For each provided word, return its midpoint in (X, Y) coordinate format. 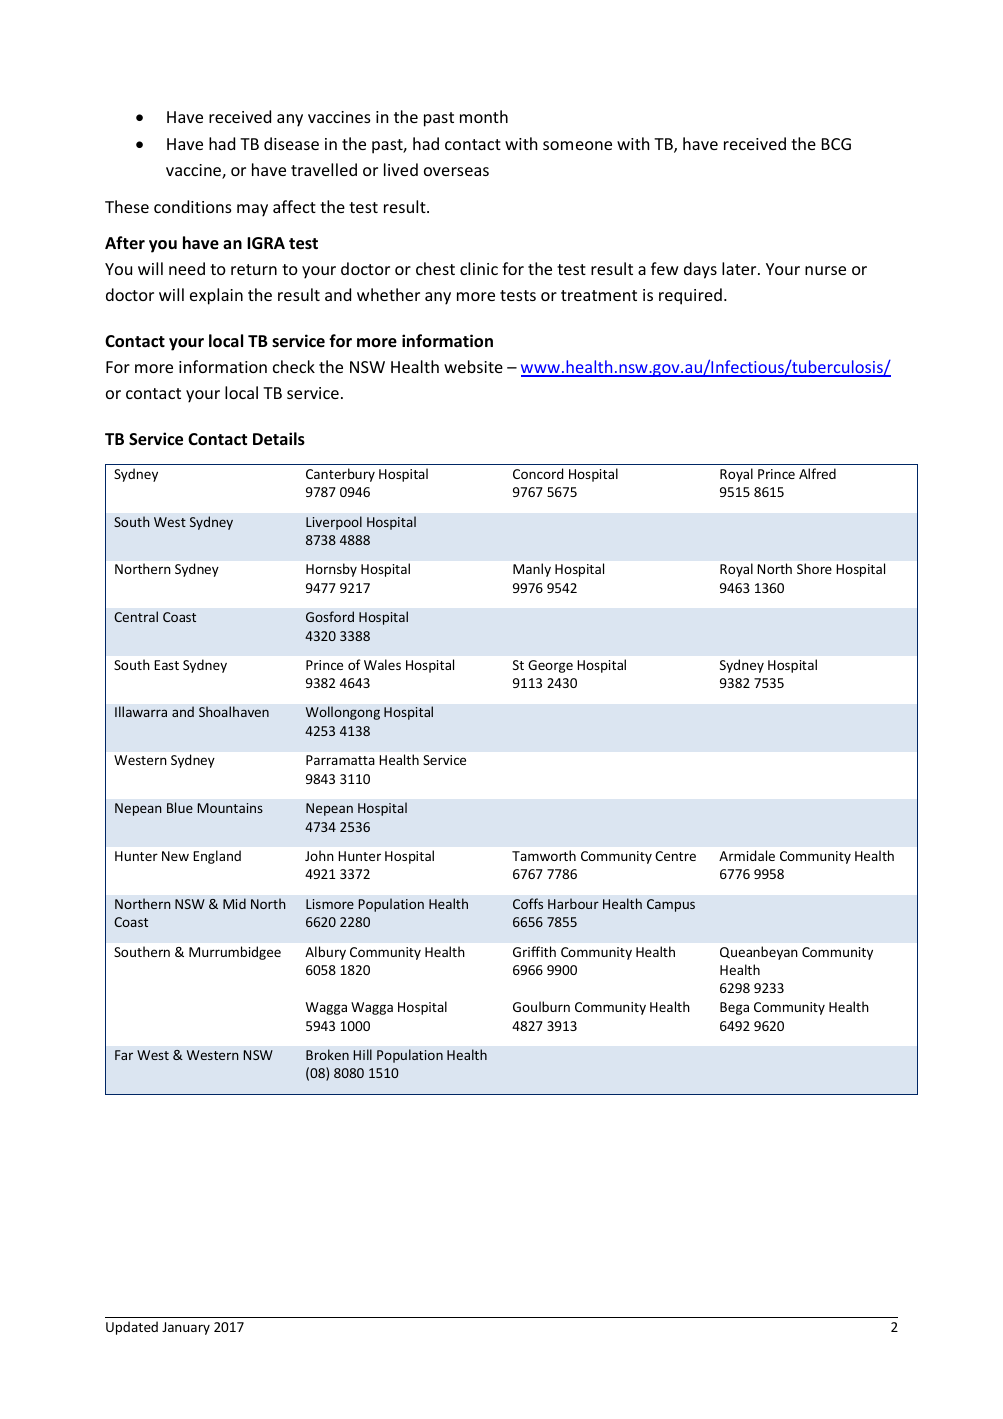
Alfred (817, 473)
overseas (456, 171)
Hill (363, 1054)
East (166, 665)
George (550, 666)
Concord (538, 473)
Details (279, 439)
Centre (675, 856)
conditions (193, 206)
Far (124, 1055)
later (740, 268)
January (186, 1328)
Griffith (534, 951)
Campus (671, 905)
